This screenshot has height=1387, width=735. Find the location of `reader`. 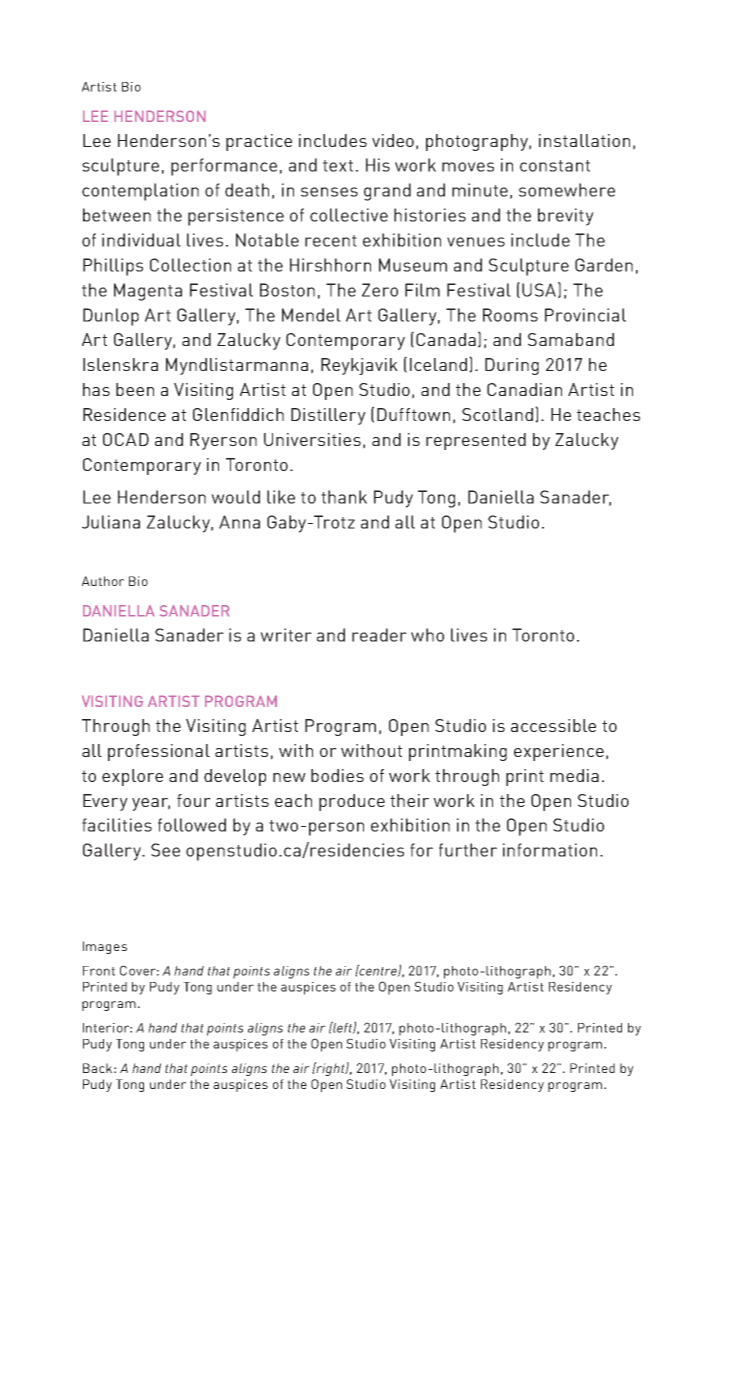

reader is located at coordinates (379, 635).
